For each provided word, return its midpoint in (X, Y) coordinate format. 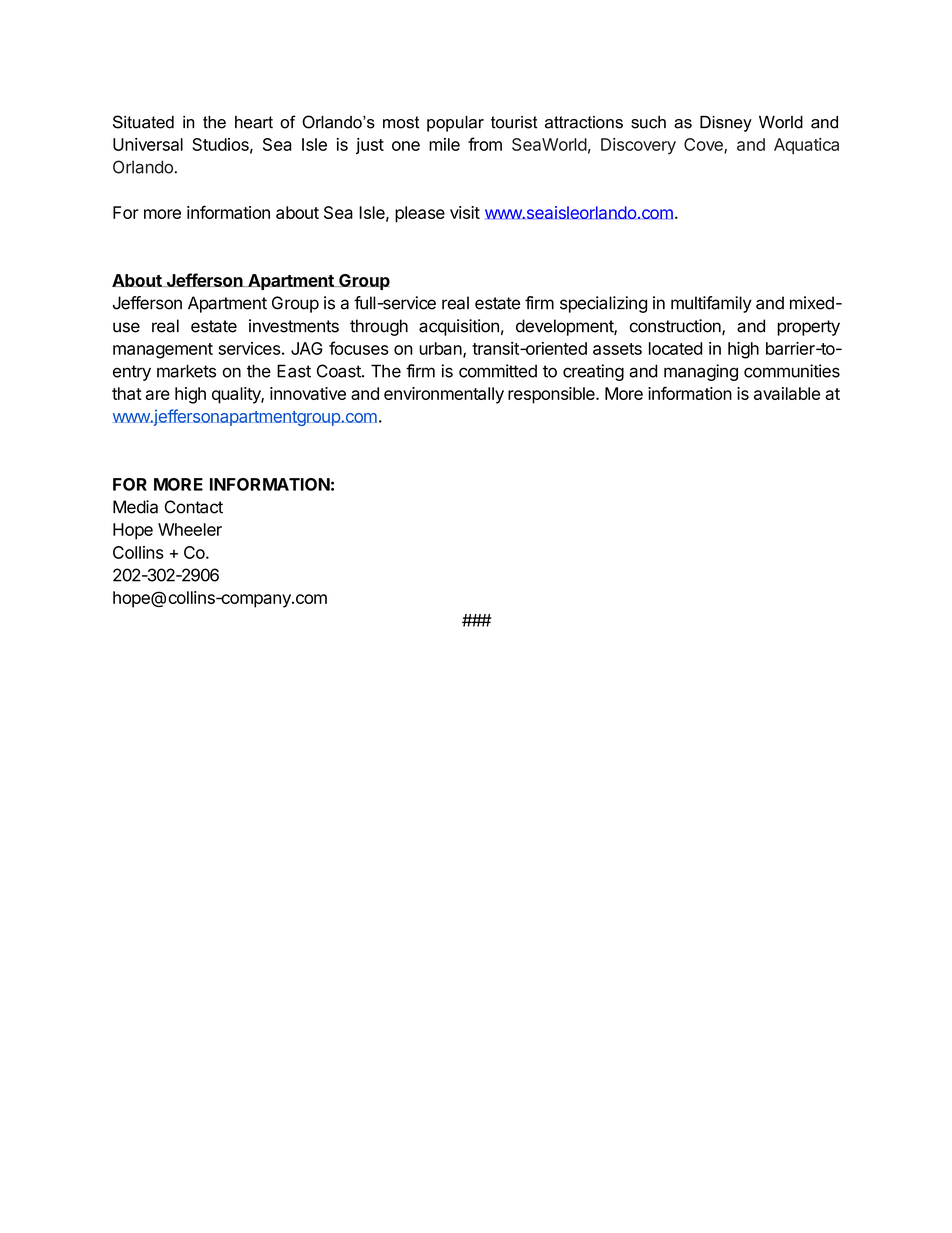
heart (254, 122)
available (787, 393)
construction (676, 327)
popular (455, 124)
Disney (726, 124)
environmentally (444, 395)
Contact (194, 507)
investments (294, 326)
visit (465, 212)
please (420, 214)
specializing (603, 304)
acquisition (459, 327)
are (158, 395)
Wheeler (190, 529)
